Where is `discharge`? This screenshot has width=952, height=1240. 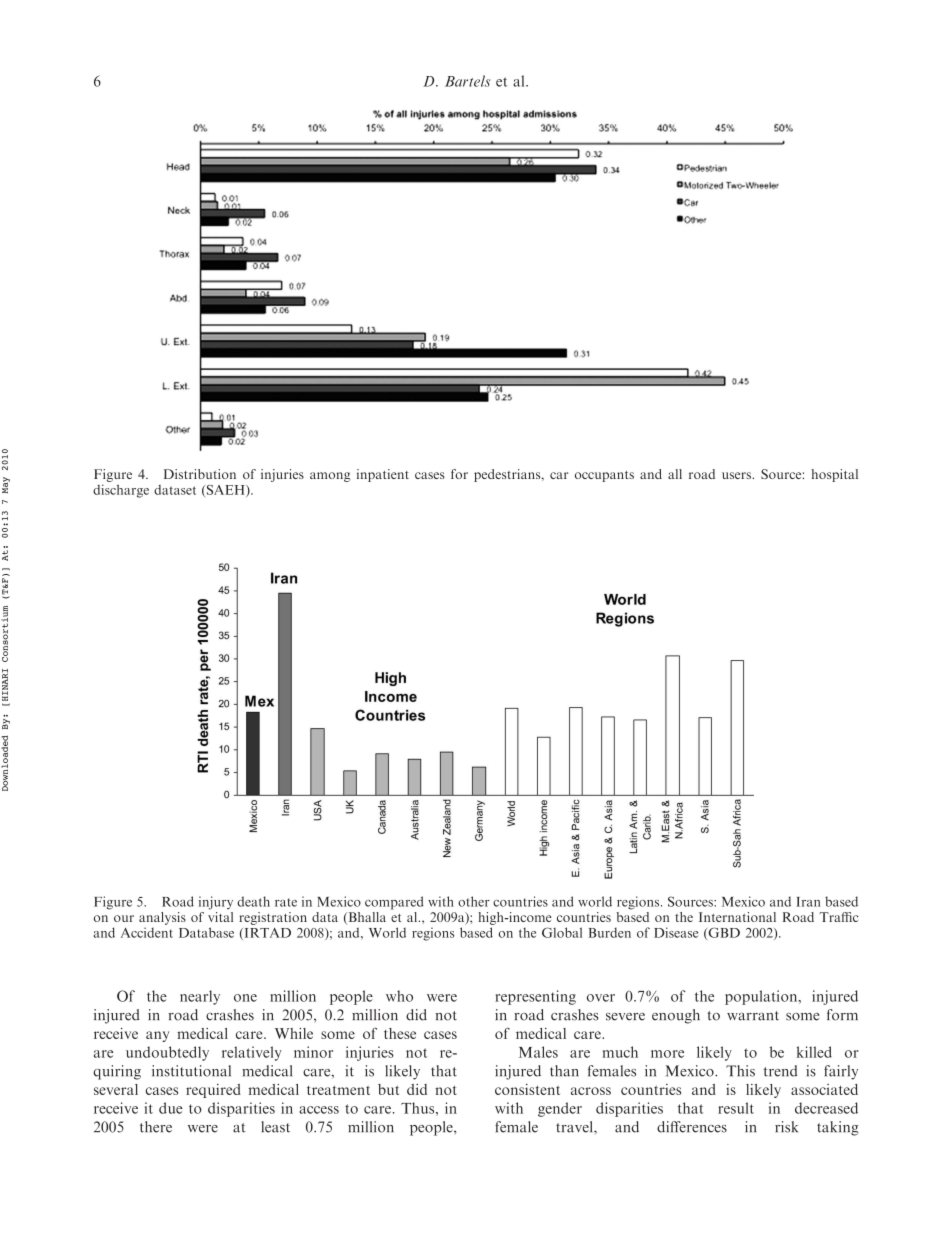
discharge is located at coordinates (121, 491).
